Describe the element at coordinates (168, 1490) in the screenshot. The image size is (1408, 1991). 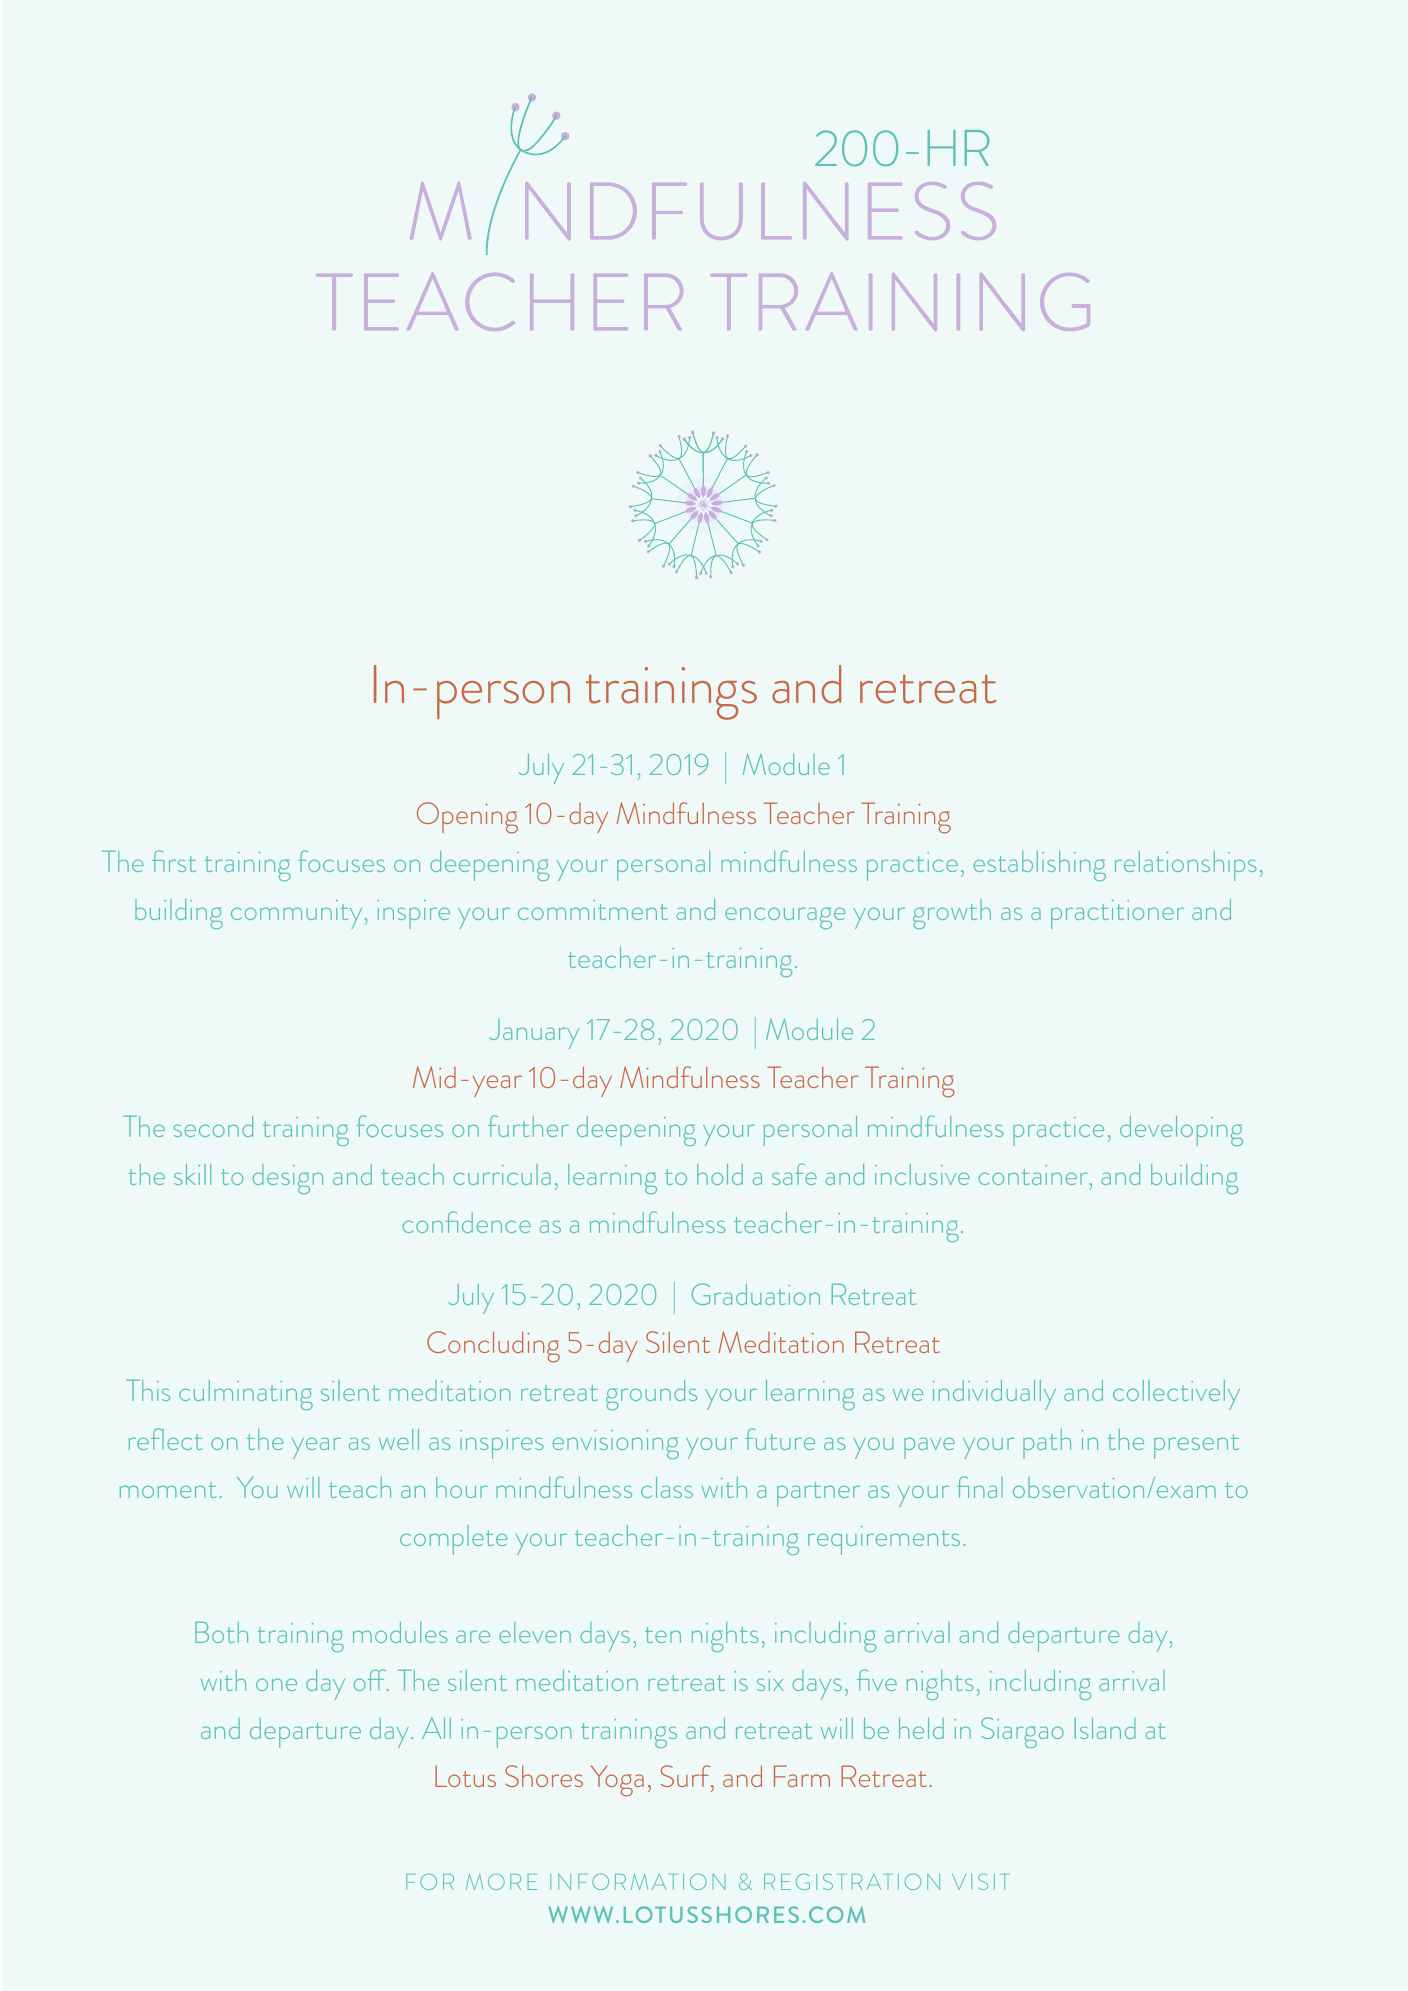
I see `moment` at that location.
